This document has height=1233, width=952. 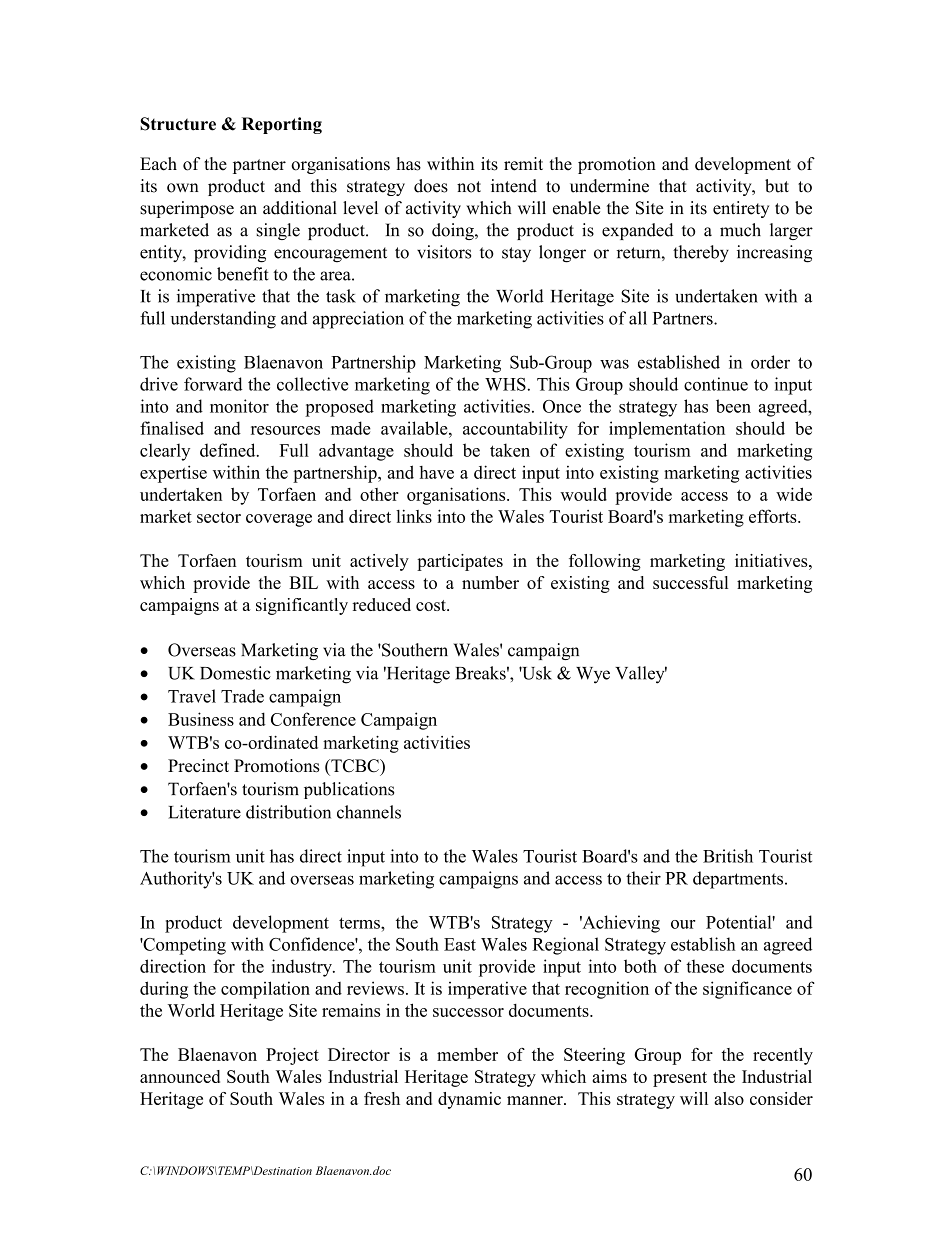 I want to click on entirety, so click(x=741, y=209).
